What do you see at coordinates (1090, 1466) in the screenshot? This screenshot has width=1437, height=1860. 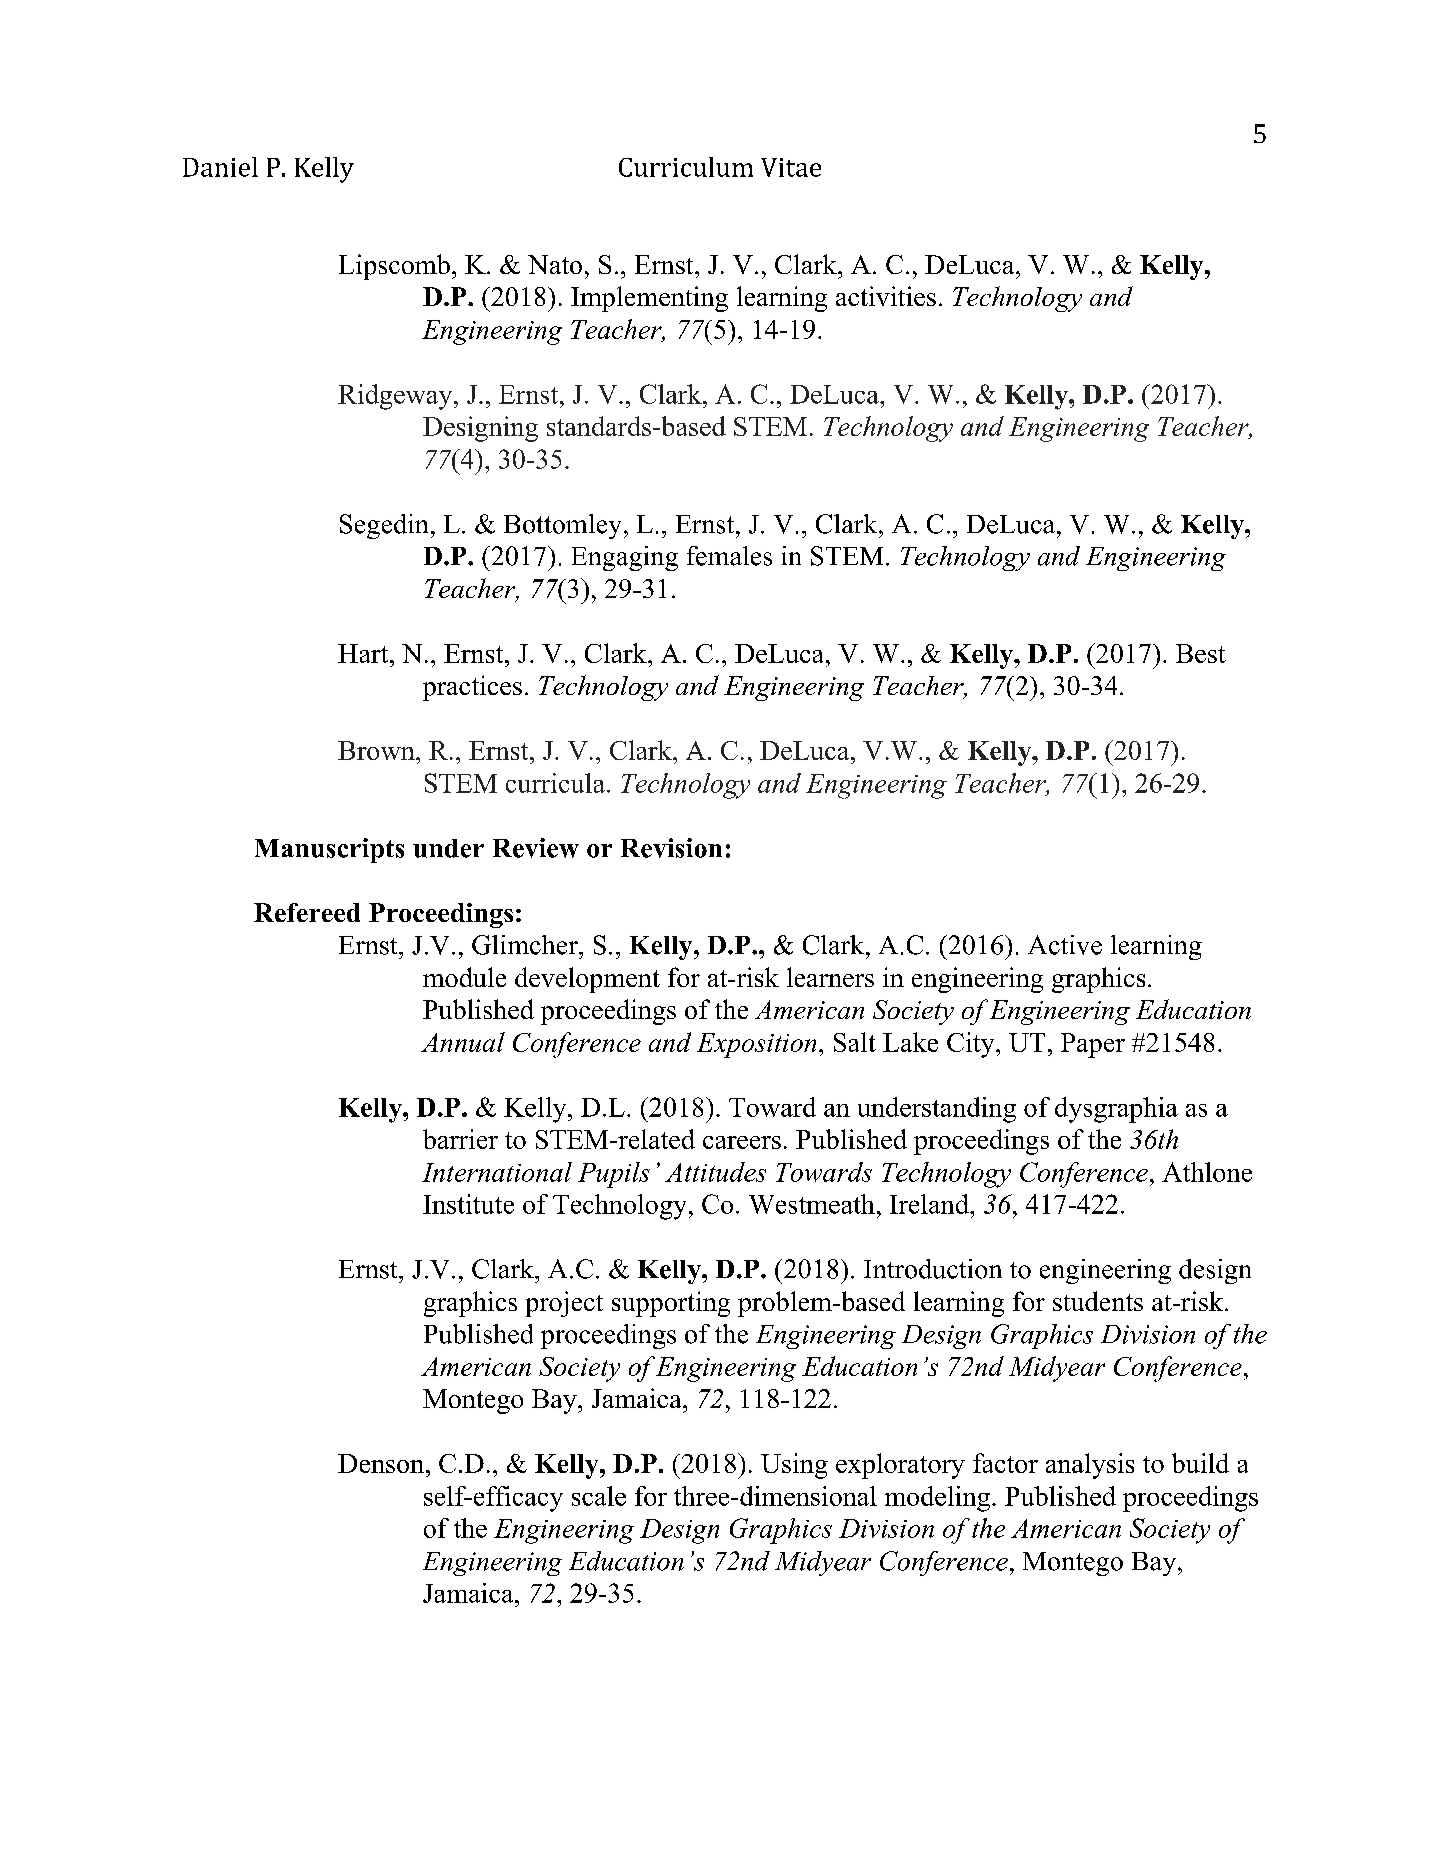 I see `analysis` at bounding box center [1090, 1466].
